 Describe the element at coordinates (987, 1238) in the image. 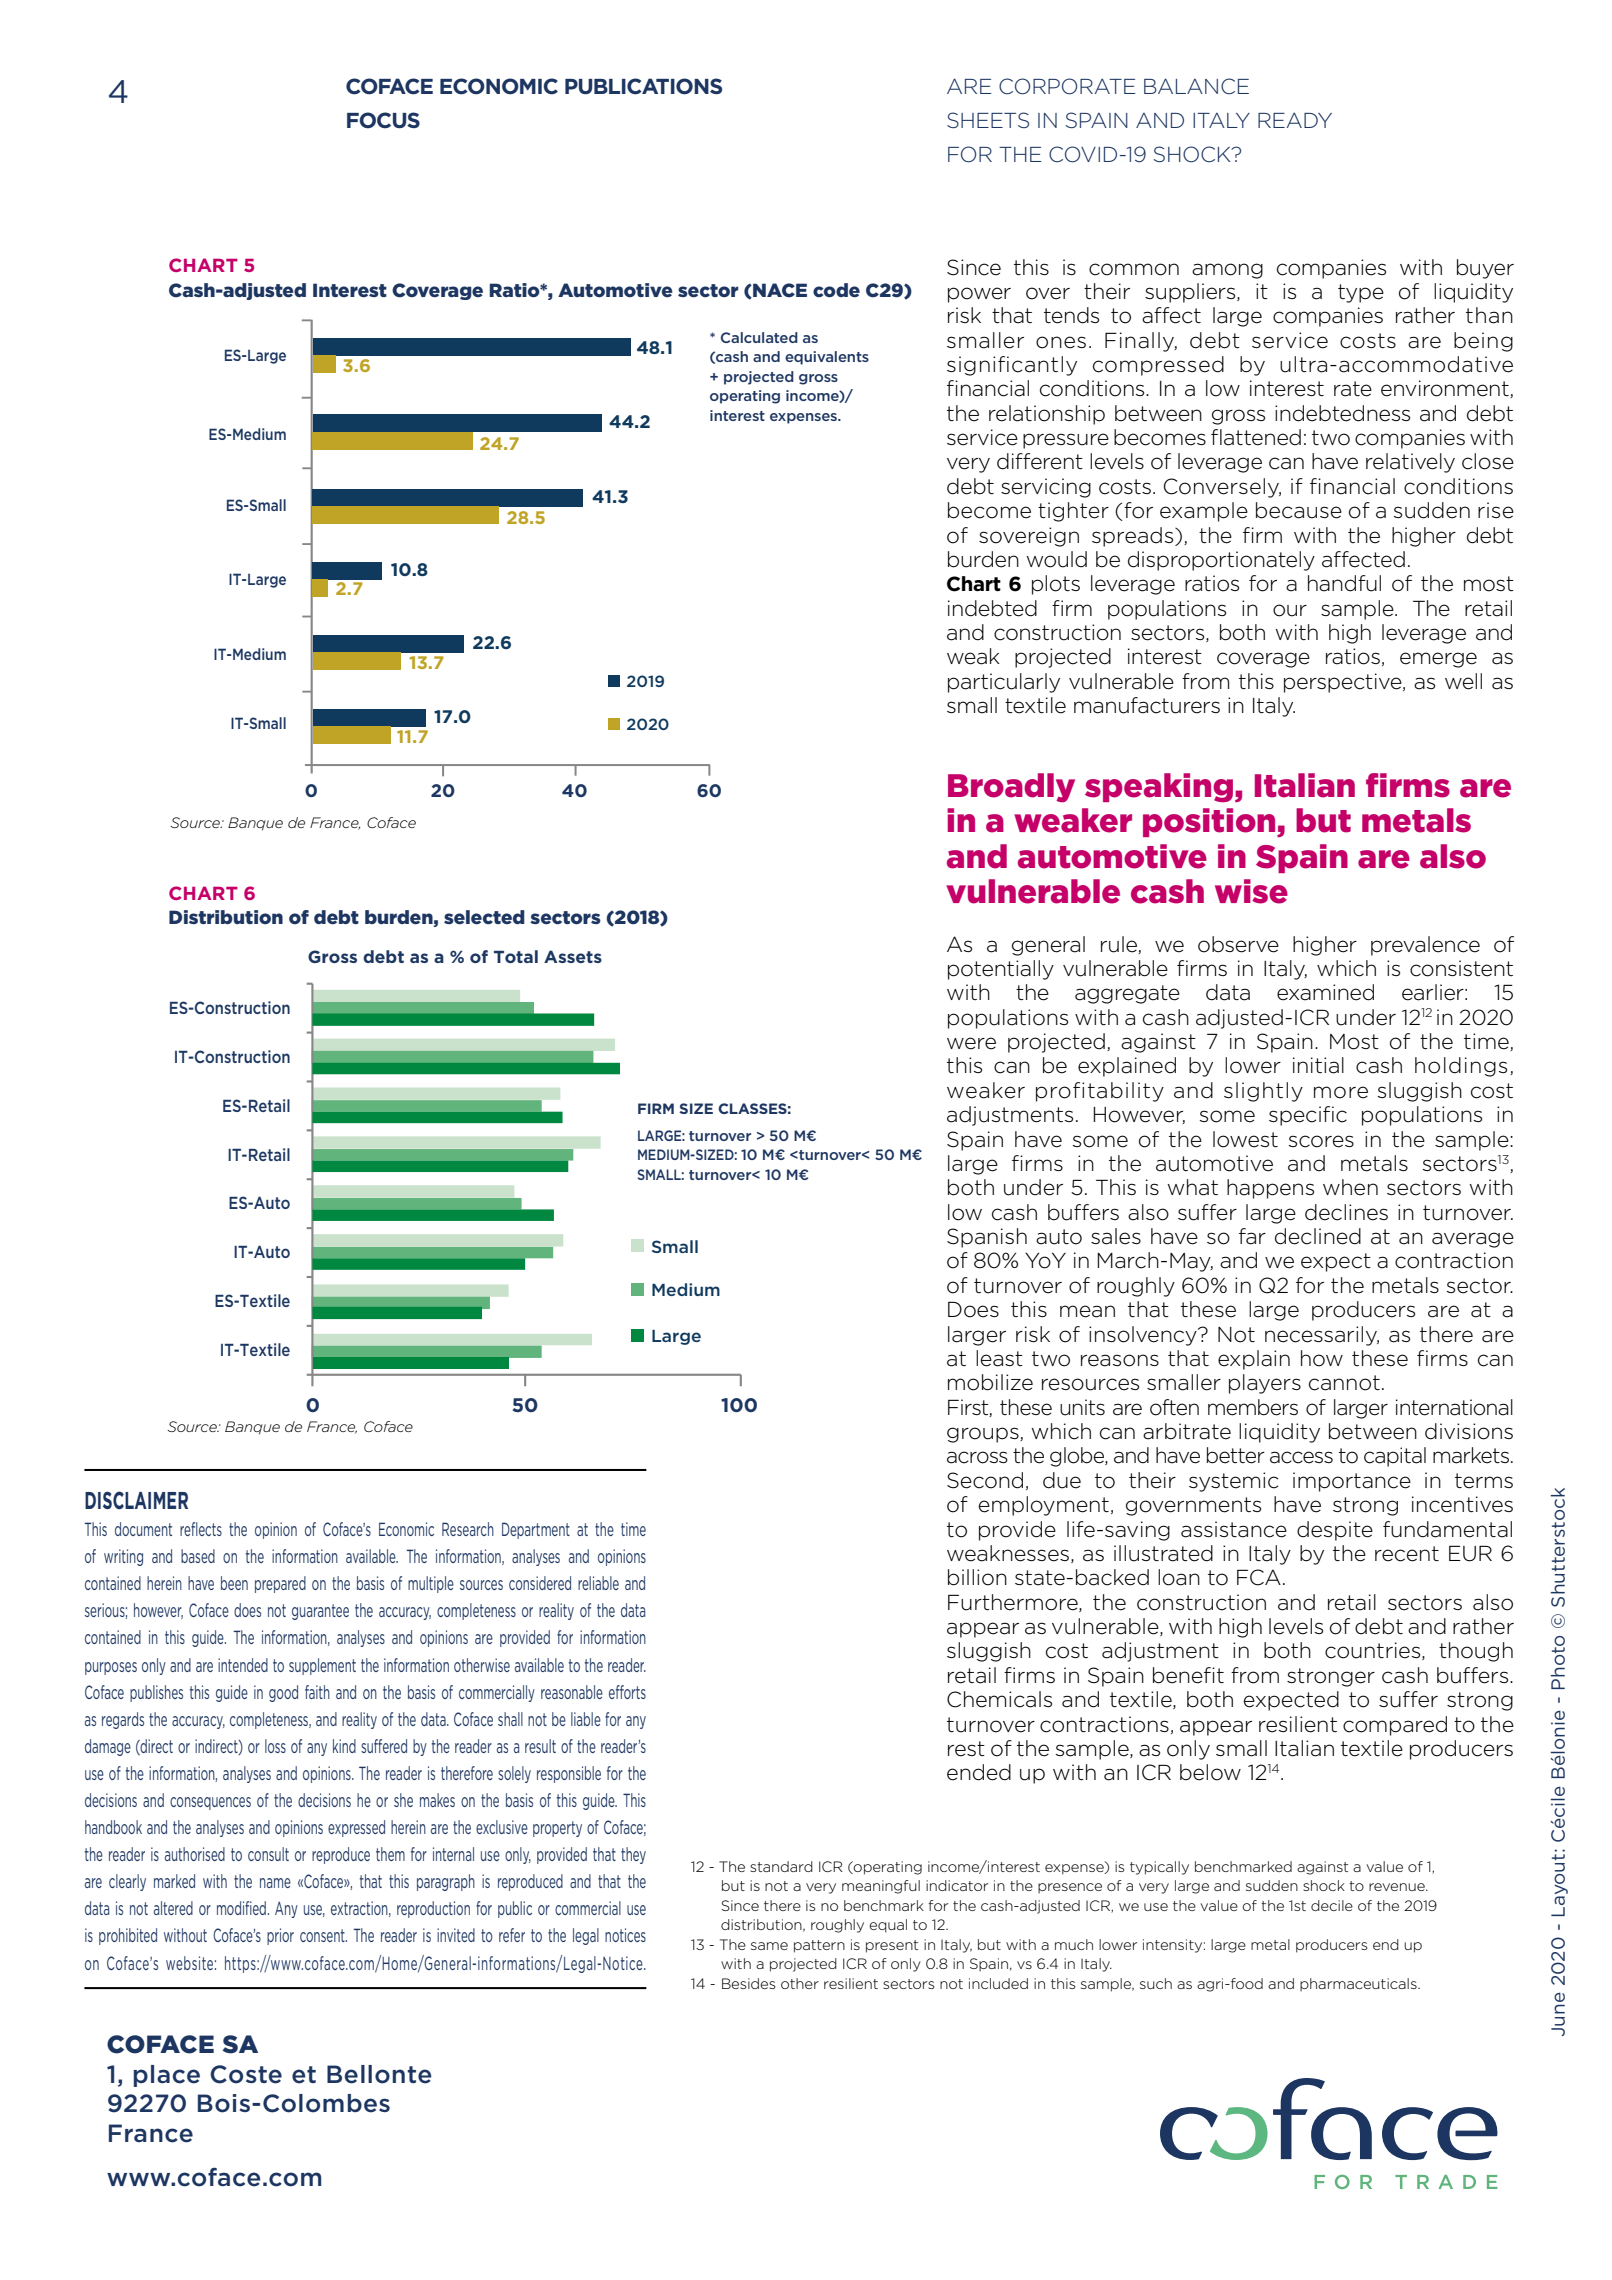

I see `Spanish` at that location.
